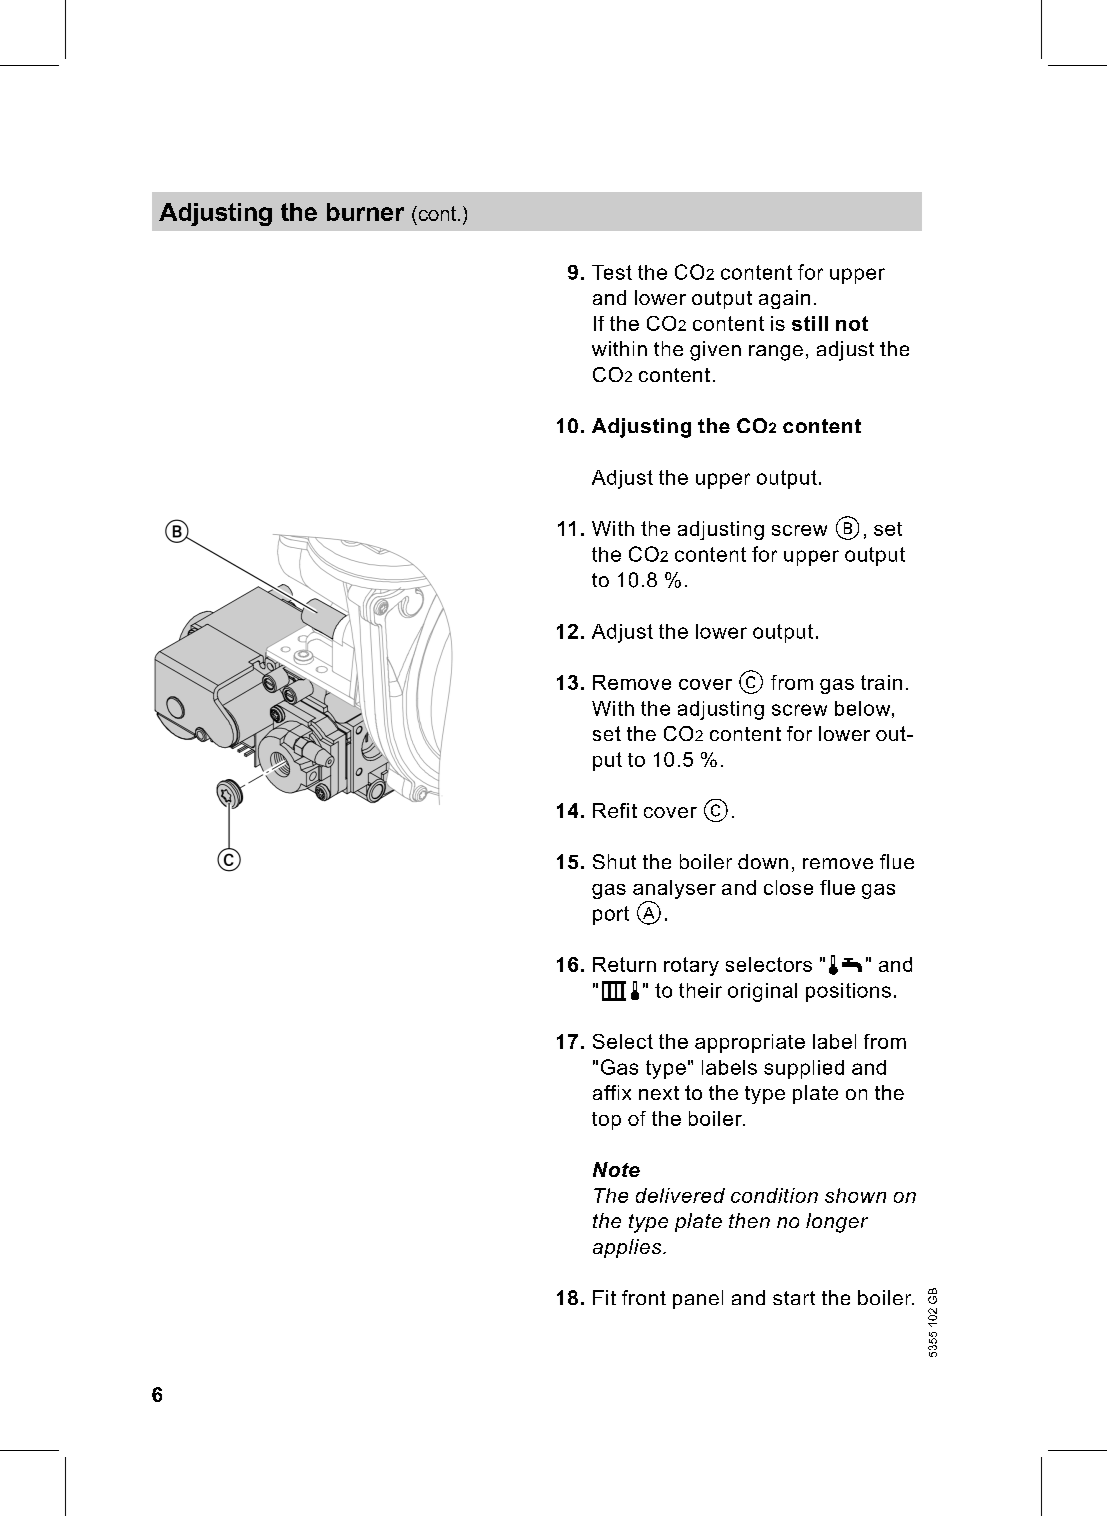 The height and width of the document is (1516, 1107). What do you see at coordinates (848, 992) in the document?
I see `positions` at bounding box center [848, 992].
